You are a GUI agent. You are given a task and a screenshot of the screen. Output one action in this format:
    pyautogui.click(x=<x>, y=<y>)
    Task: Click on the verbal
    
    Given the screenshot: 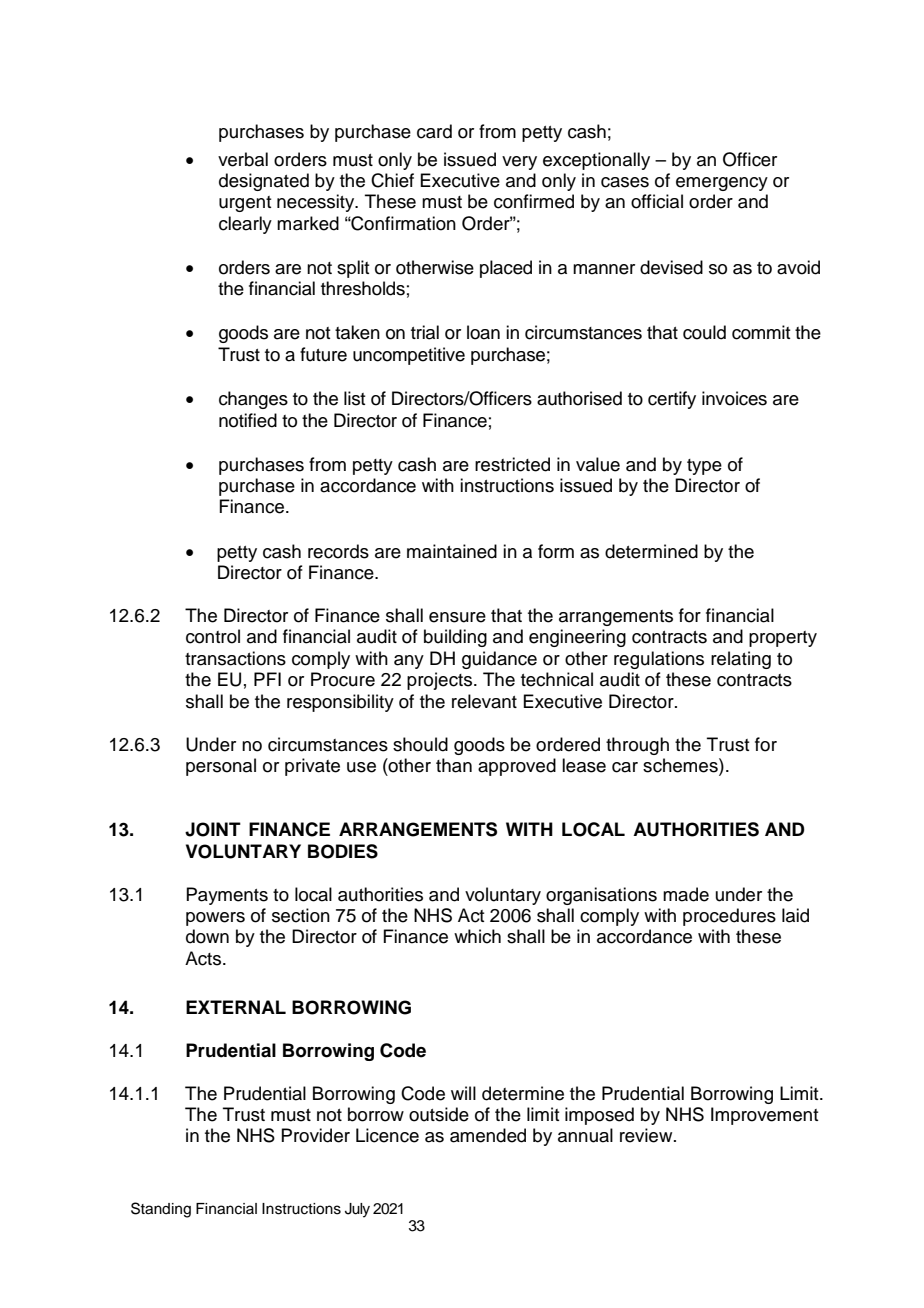 What is the action you would take?
    pyautogui.click(x=243, y=159)
